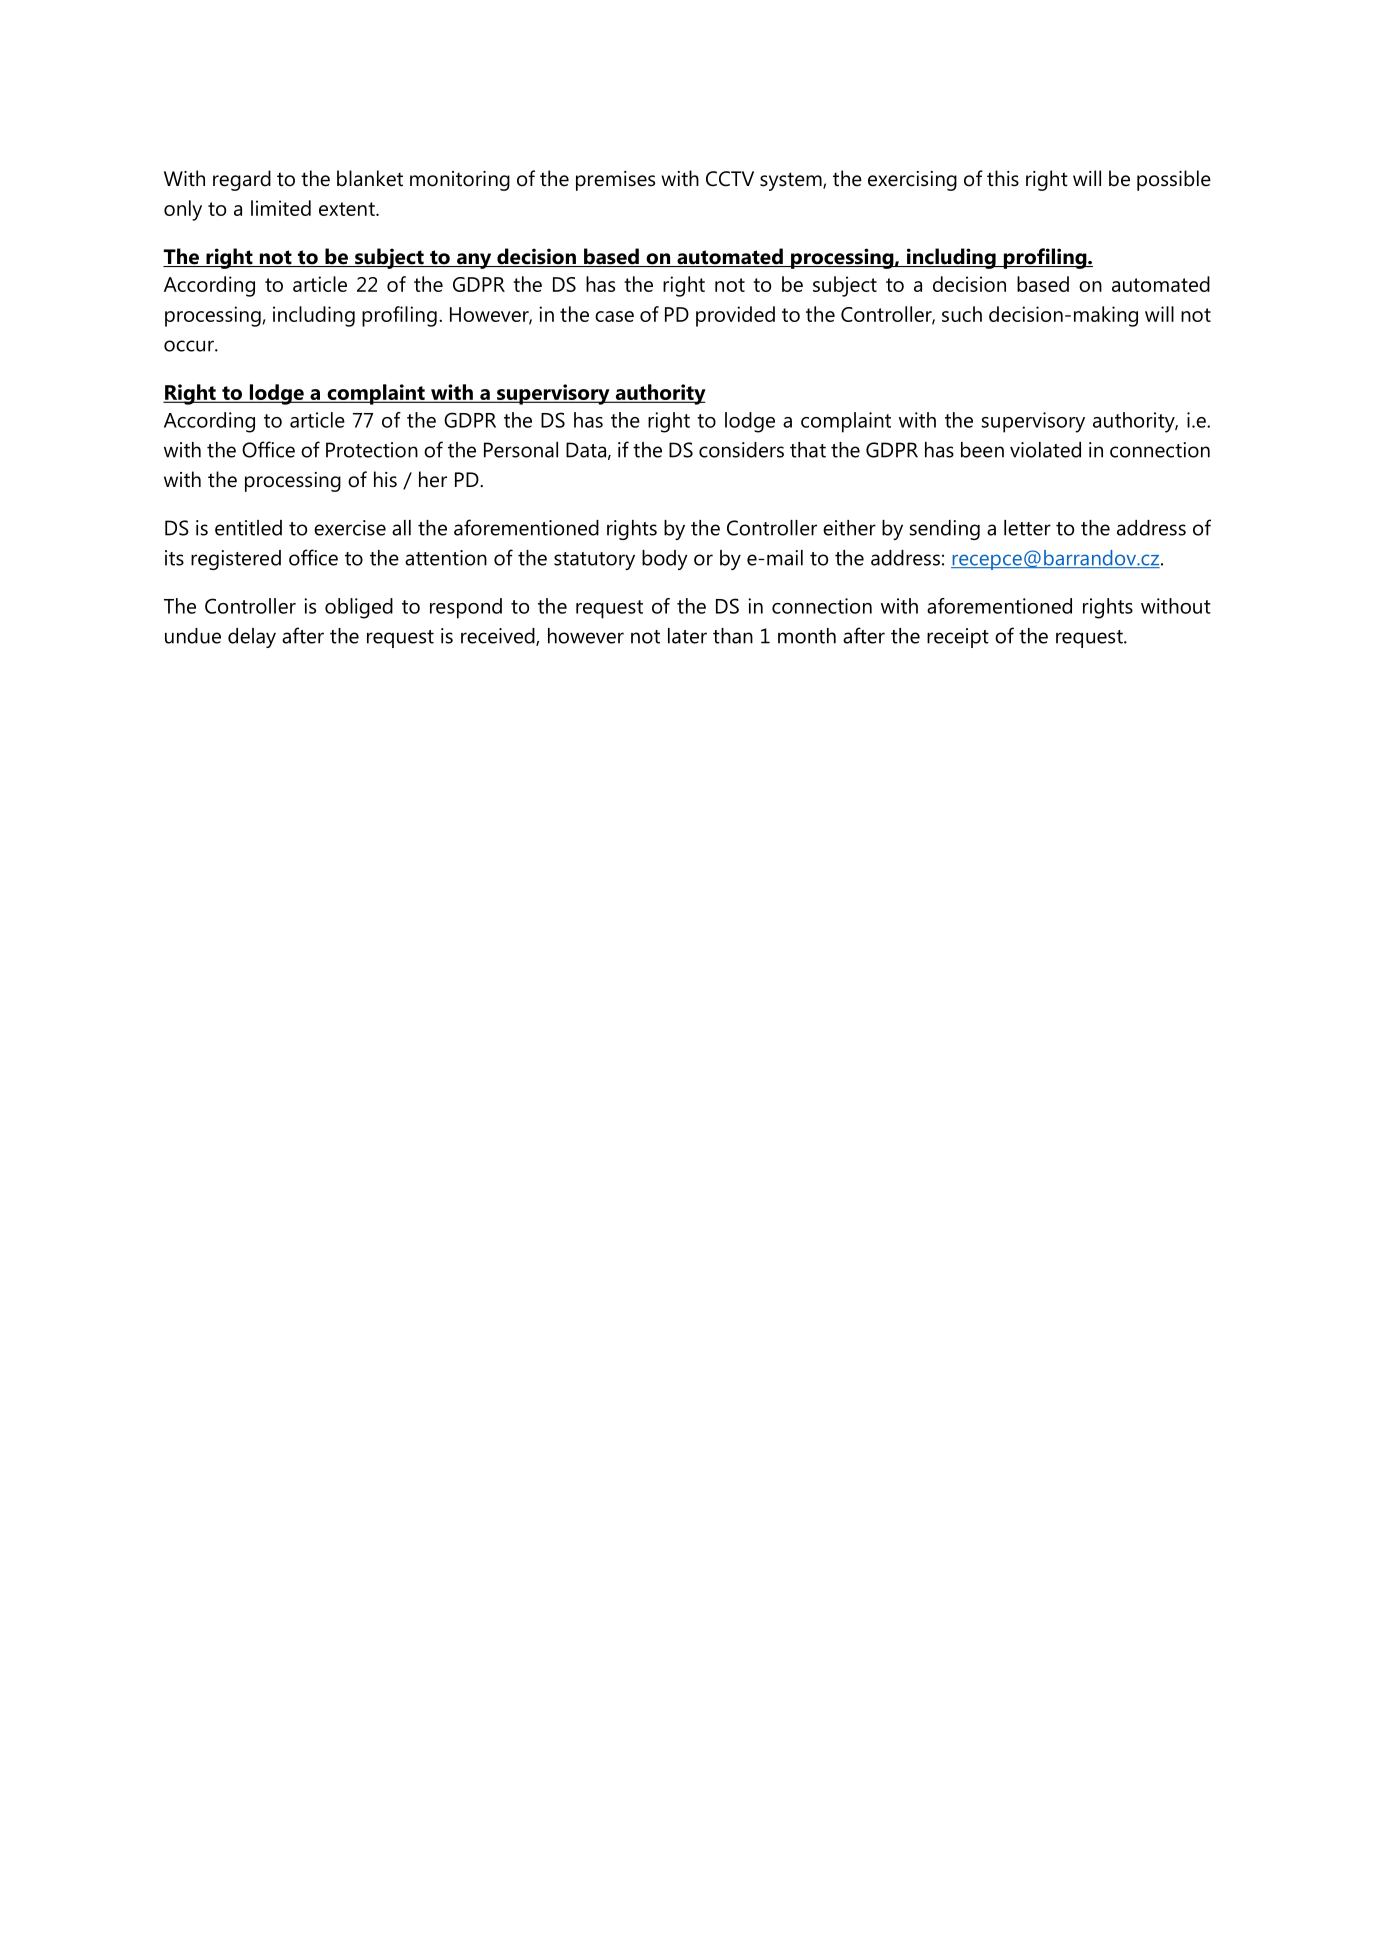  What do you see at coordinates (248, 528) in the screenshot?
I see `entitled` at bounding box center [248, 528].
